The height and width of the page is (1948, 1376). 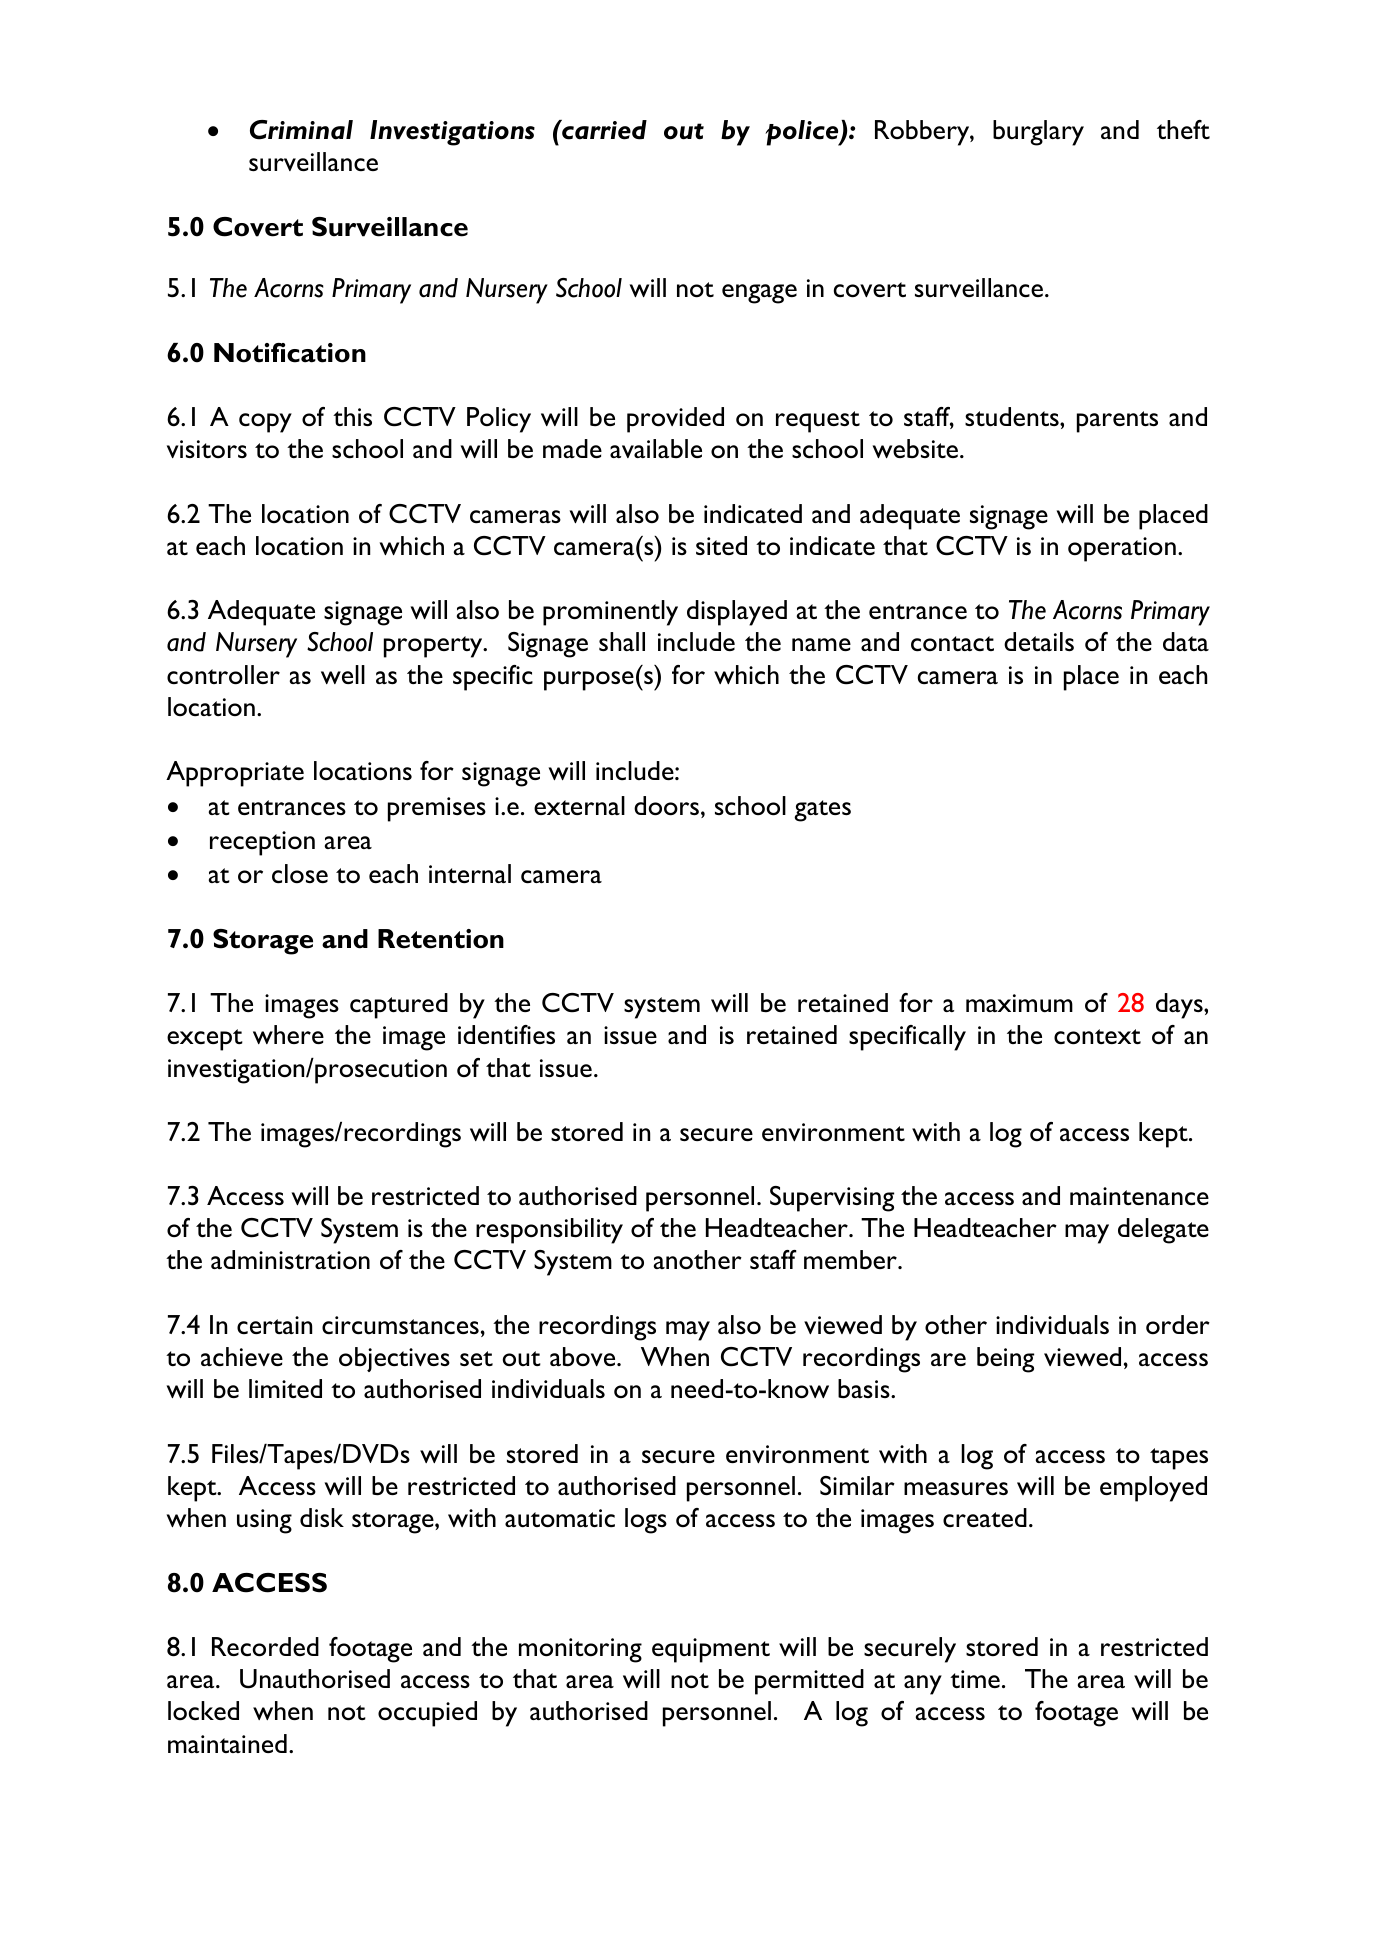 What do you see at coordinates (711, 1650) in the page?
I see `equipment` at bounding box center [711, 1650].
